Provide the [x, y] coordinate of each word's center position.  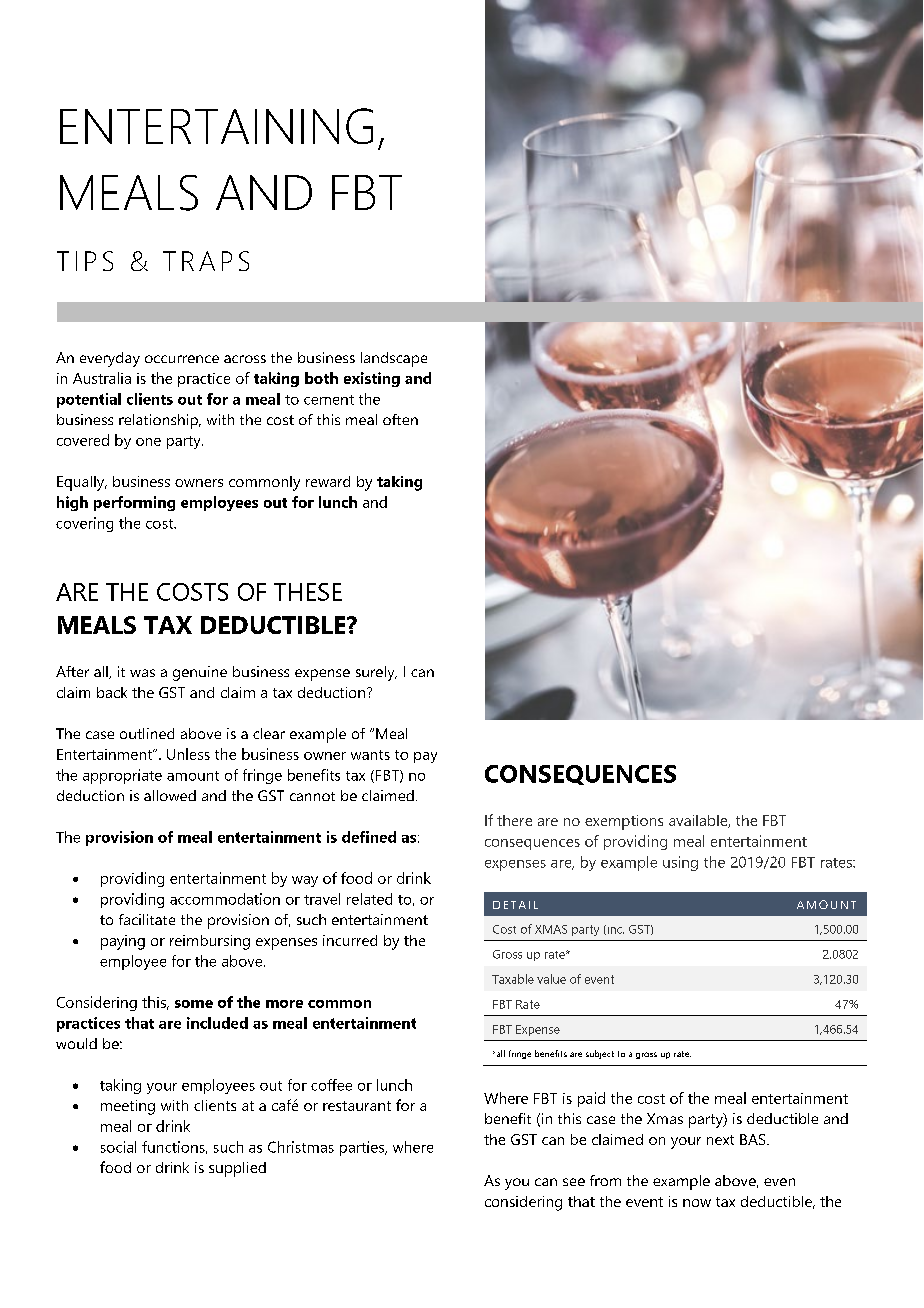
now [697, 1203]
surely [376, 673]
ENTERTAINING [216, 126]
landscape [394, 359]
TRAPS [206, 261]
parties [363, 1148]
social [118, 1147]
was [142, 673]
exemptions [624, 822]
